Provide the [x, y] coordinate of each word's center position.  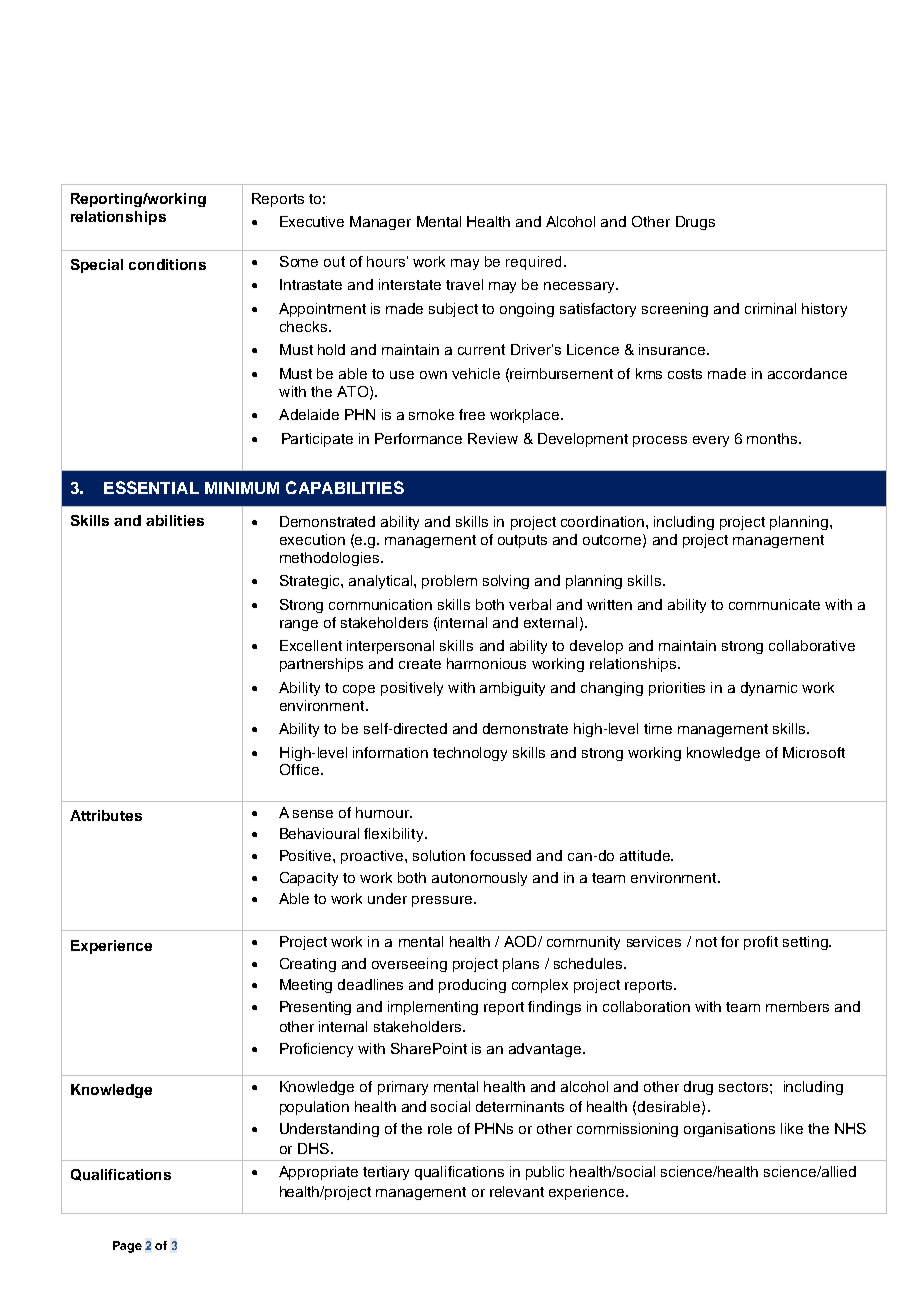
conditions [167, 264]
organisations [729, 1130]
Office [301, 769]
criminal [770, 308]
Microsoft [814, 752]
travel [464, 284]
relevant [517, 1191]
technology [470, 754]
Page [127, 1247]
